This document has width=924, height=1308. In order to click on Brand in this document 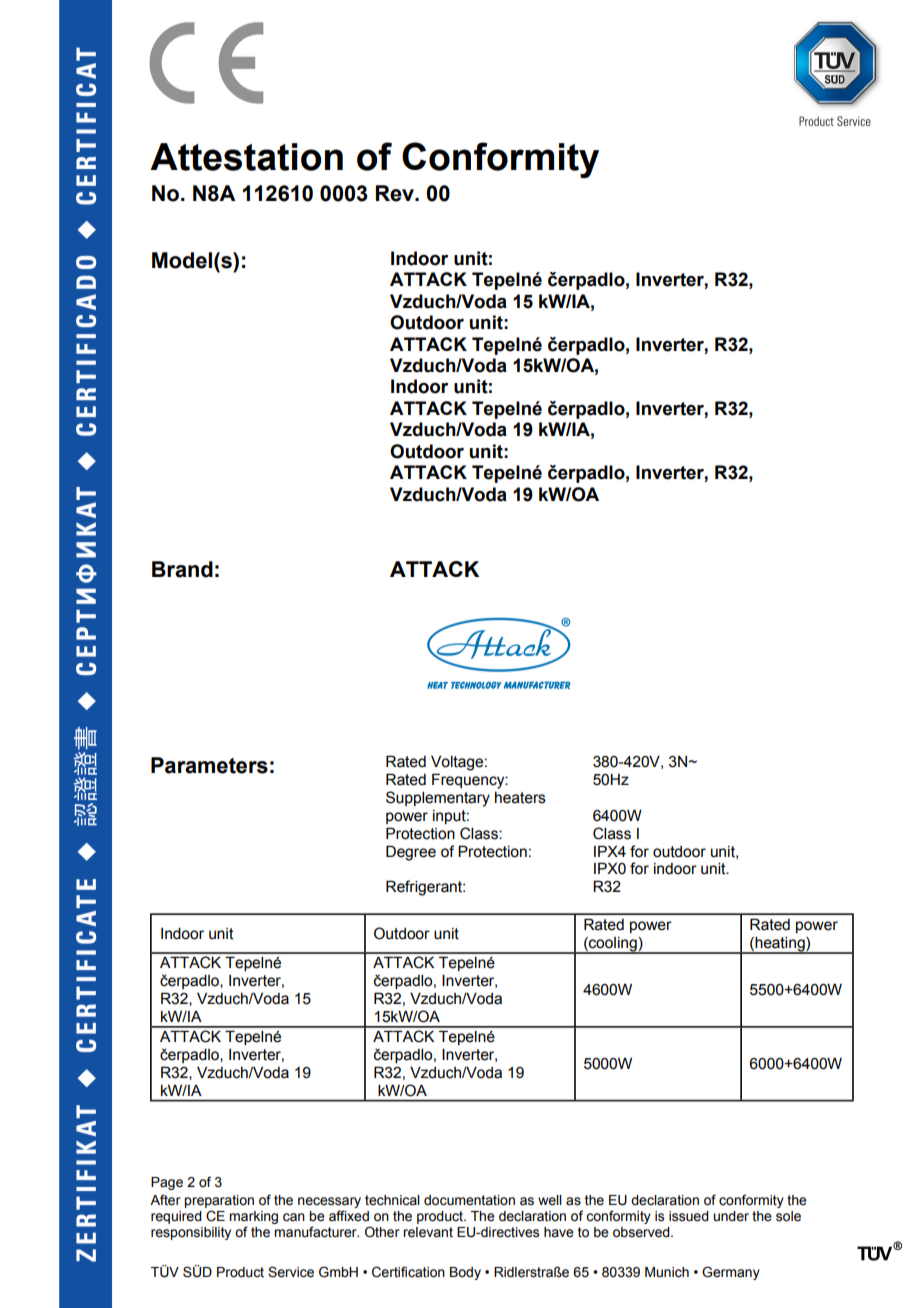, I will do `click(182, 569)`.
